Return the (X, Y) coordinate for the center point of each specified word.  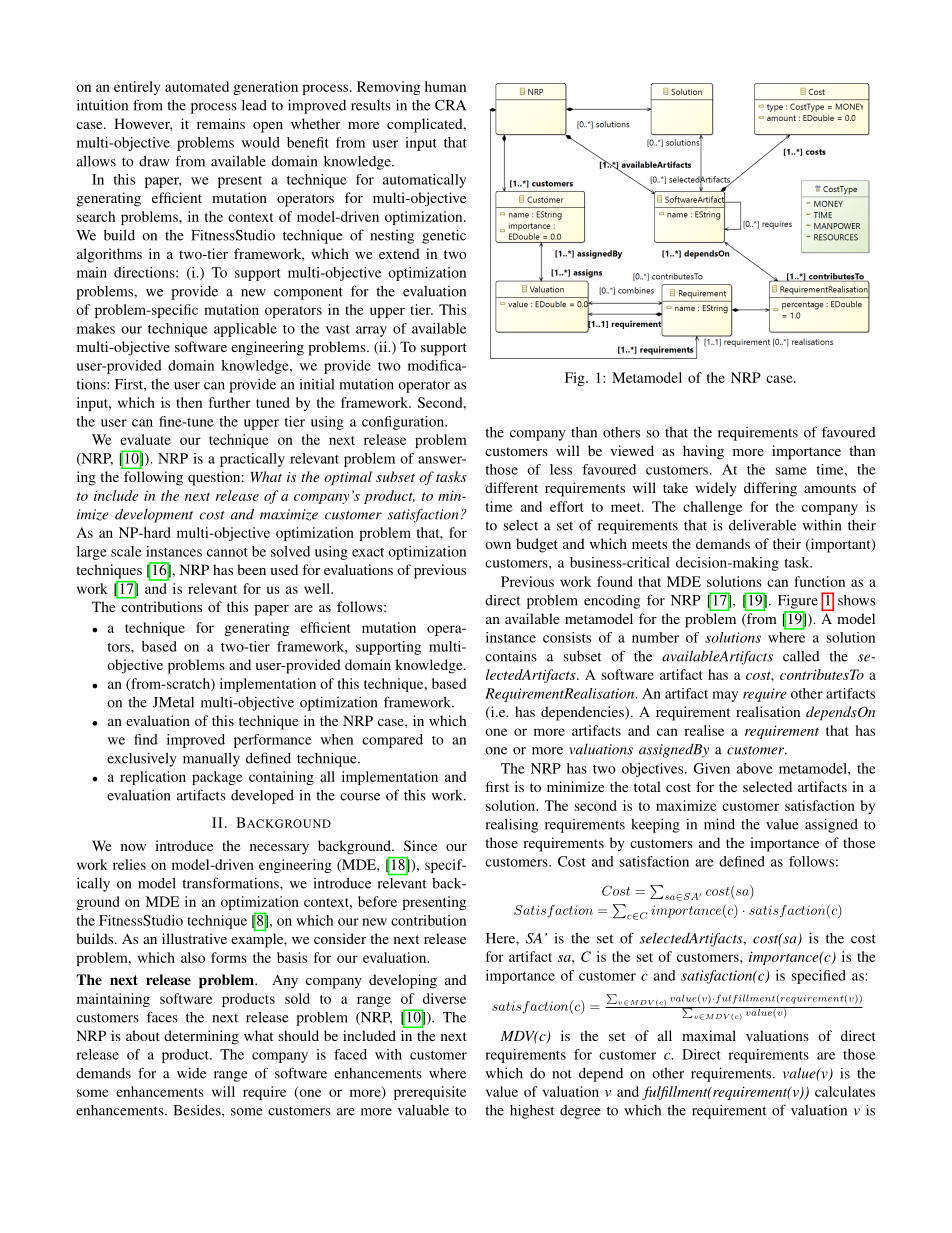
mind (719, 824)
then (189, 402)
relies (129, 864)
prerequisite (430, 1093)
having (703, 452)
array (371, 331)
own (498, 545)
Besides (198, 1110)
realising (512, 825)
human (445, 86)
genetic (444, 236)
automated (197, 86)
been (251, 569)
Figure (798, 601)
